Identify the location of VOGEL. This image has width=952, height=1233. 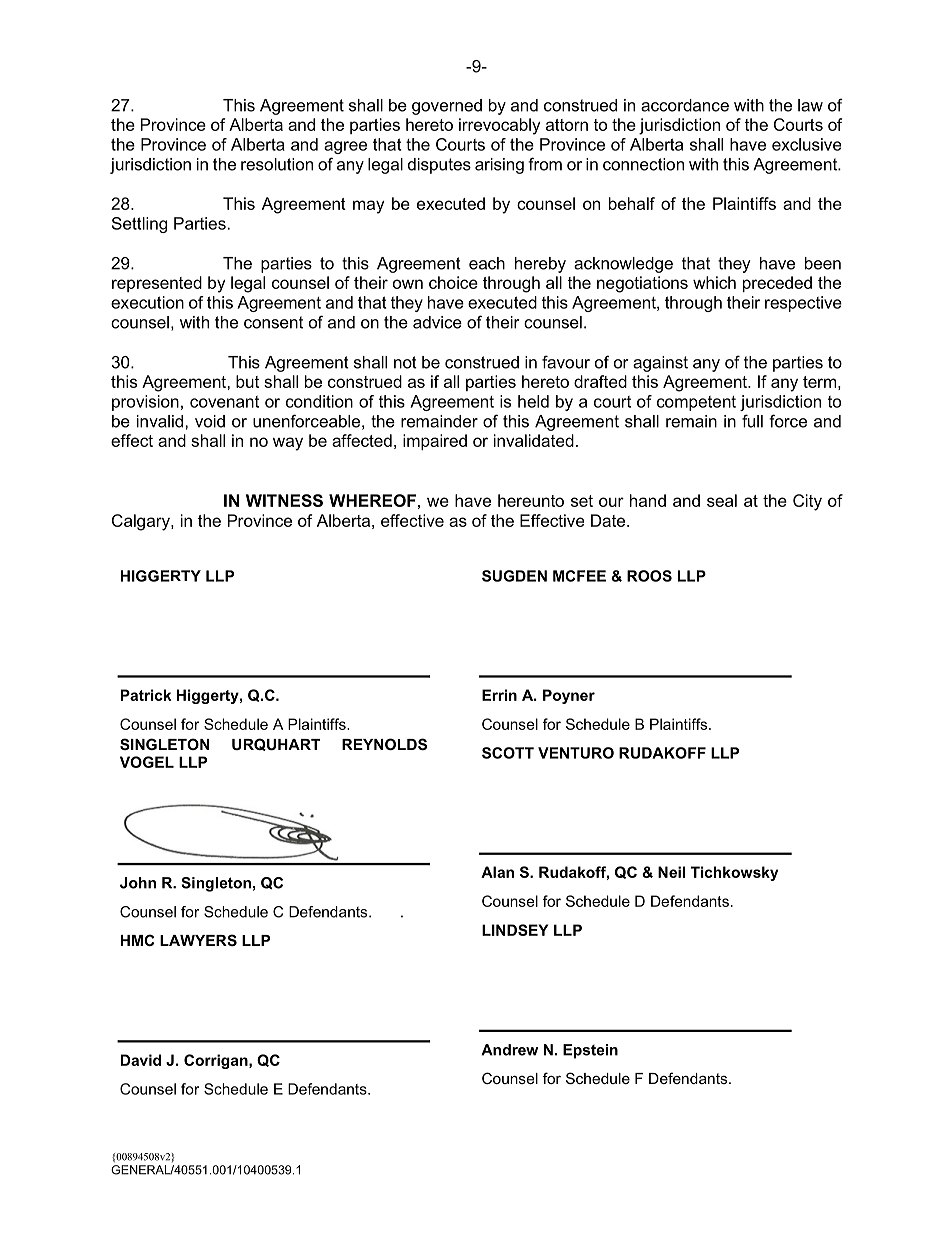
(147, 762).
